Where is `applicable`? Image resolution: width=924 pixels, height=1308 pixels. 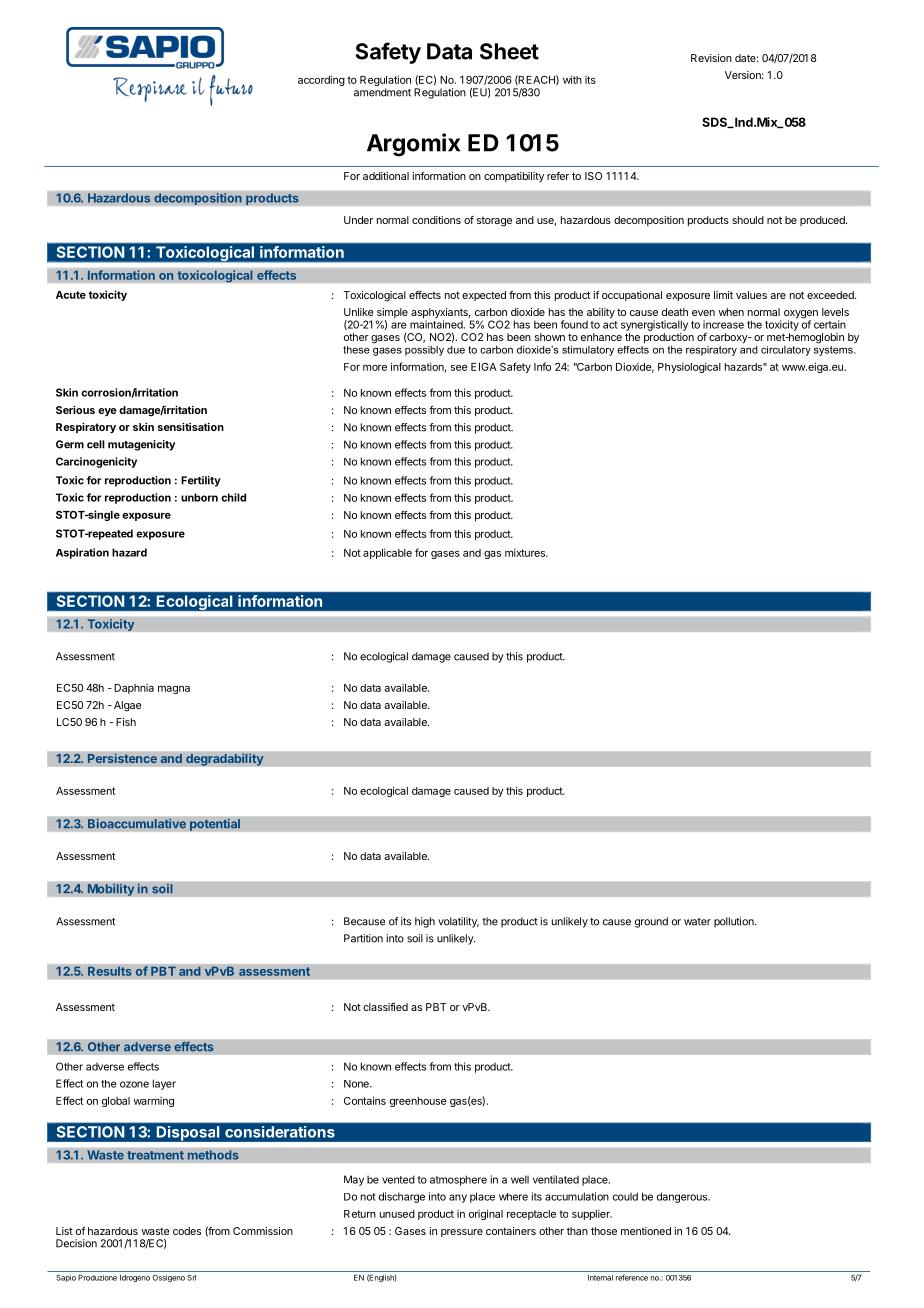 applicable is located at coordinates (387, 553).
